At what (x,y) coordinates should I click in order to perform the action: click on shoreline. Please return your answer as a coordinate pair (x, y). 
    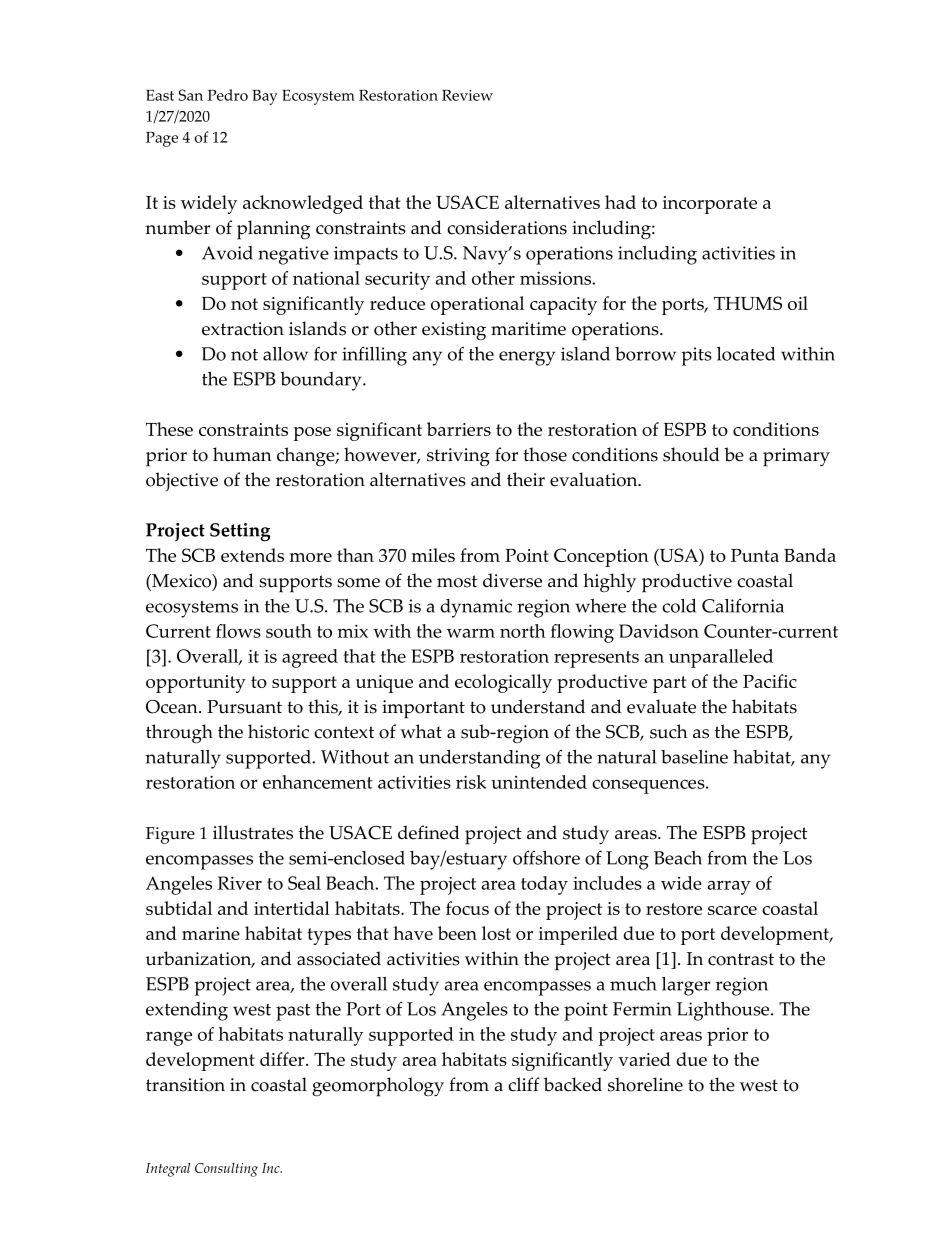
    Looking at the image, I should click on (645, 1084).
